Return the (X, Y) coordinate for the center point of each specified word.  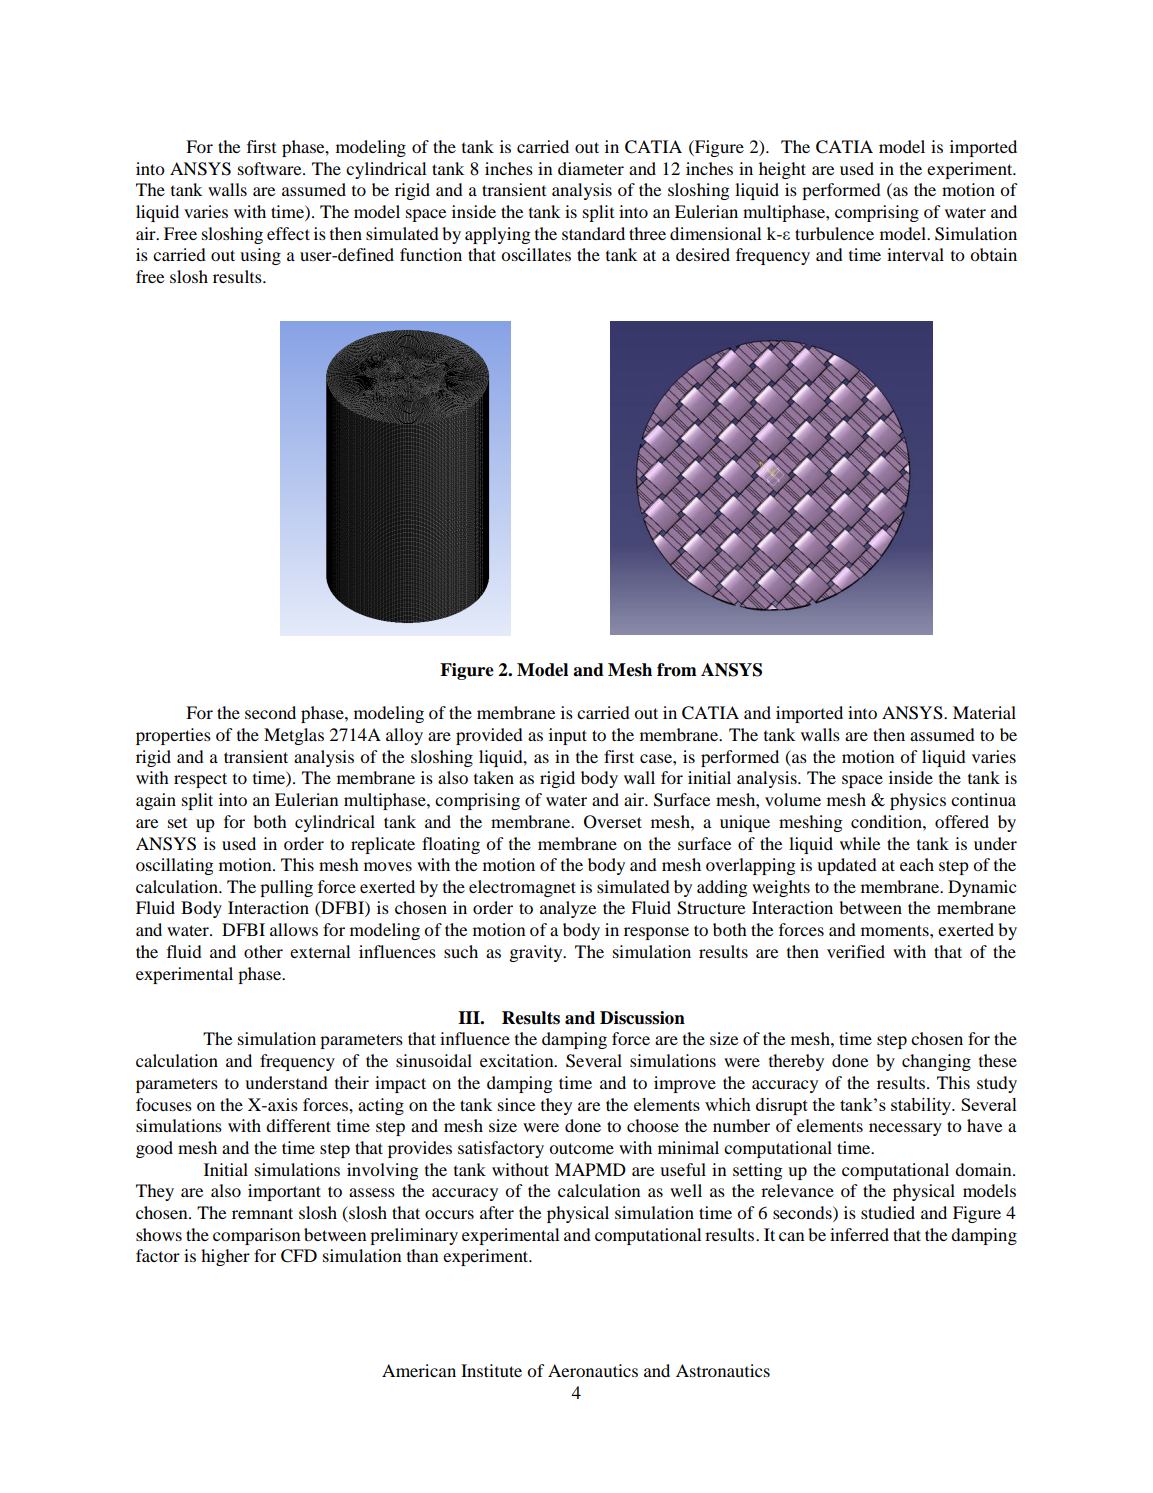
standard (593, 233)
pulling (286, 888)
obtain (993, 254)
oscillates (536, 254)
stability (922, 1106)
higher (225, 1257)
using (260, 256)
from (677, 670)
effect (288, 233)
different (298, 1125)
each (917, 864)
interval (915, 254)
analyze (568, 909)
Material (984, 712)
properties (173, 736)
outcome (581, 1148)
